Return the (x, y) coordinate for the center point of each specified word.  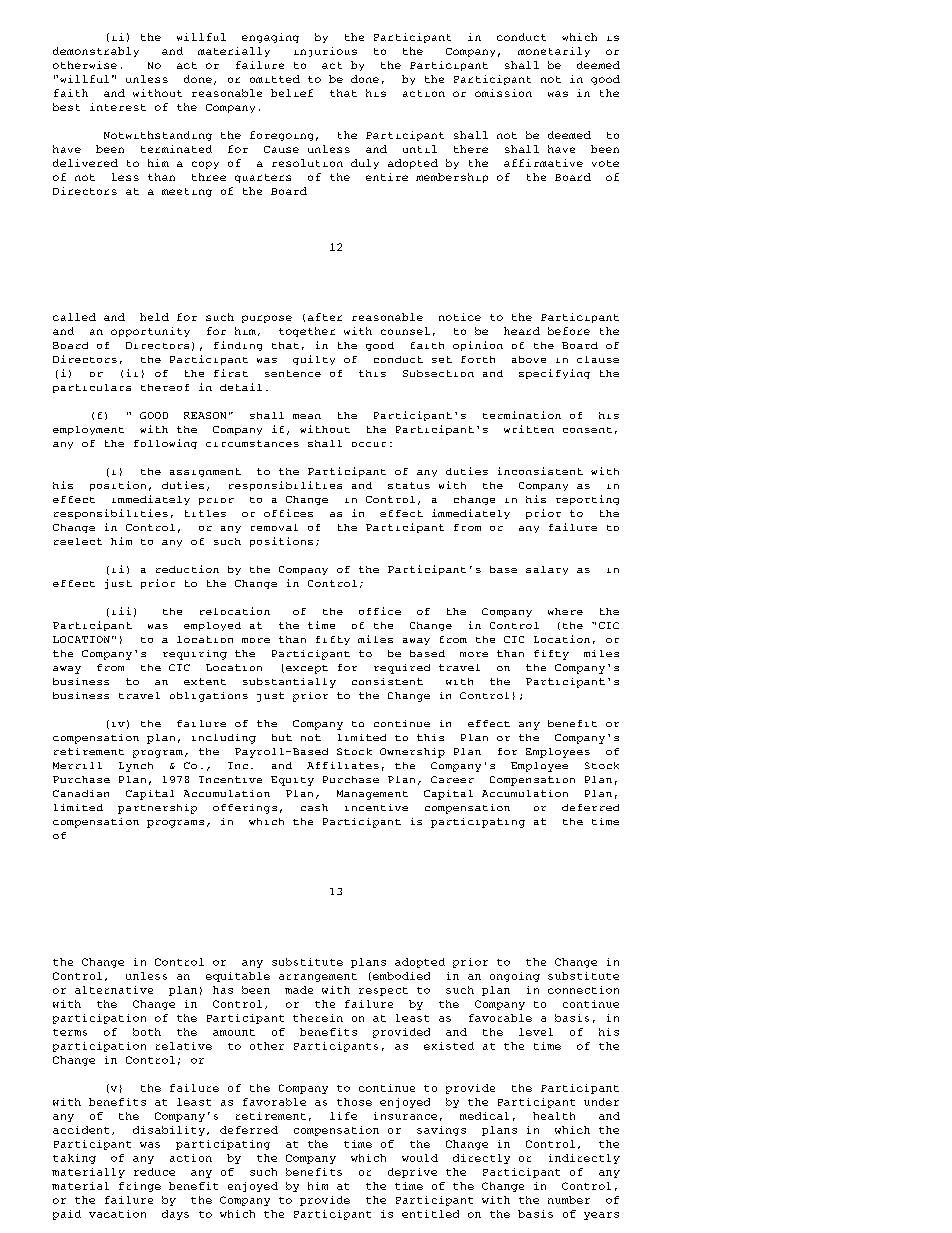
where (565, 611)
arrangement (318, 977)
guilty (314, 360)
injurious (325, 52)
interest (118, 107)
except (307, 669)
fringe (140, 1187)
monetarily (554, 52)
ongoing (515, 977)
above (529, 359)
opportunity (150, 332)
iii (121, 611)
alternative (114, 990)
